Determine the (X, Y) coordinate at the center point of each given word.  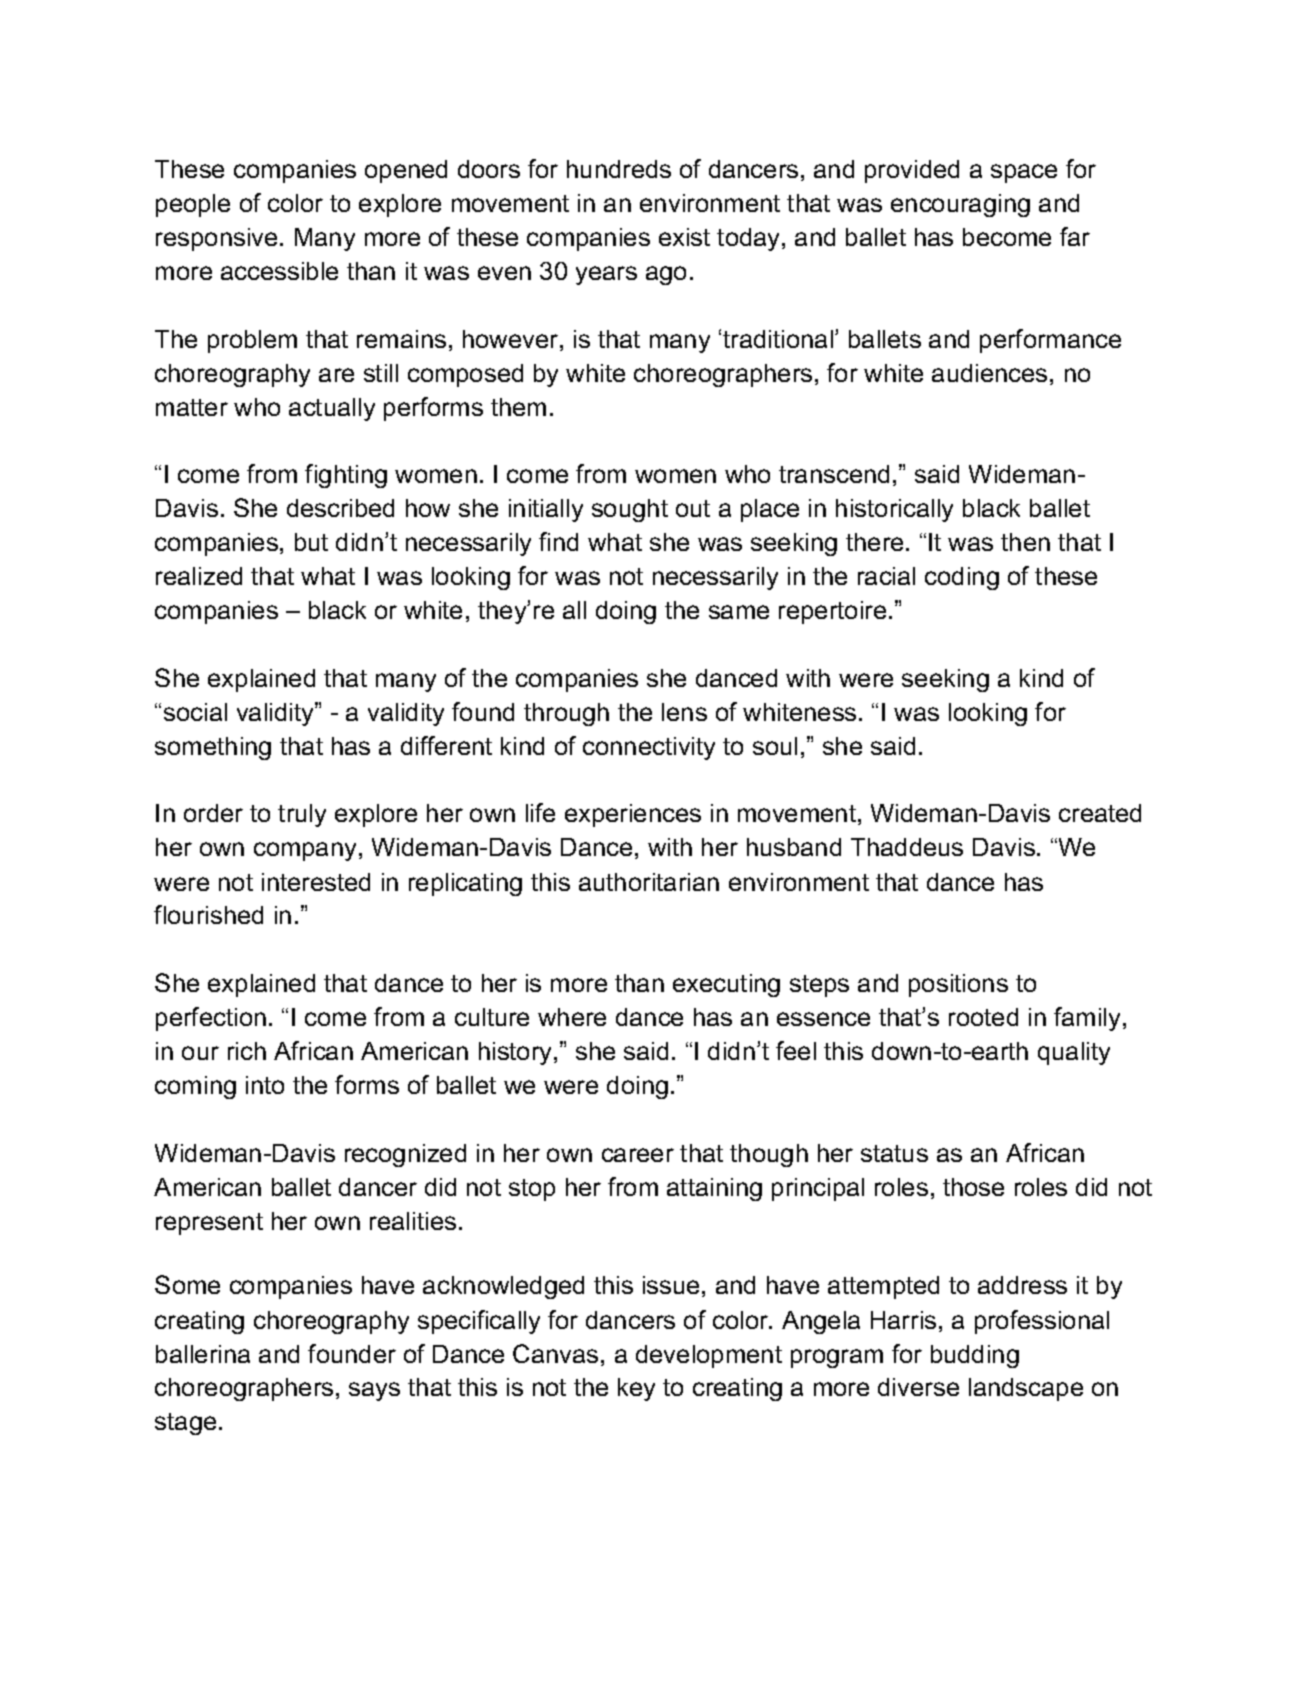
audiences (989, 373)
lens (684, 712)
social (195, 712)
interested (316, 882)
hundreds (619, 169)
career (638, 1155)
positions (958, 985)
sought (630, 510)
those (973, 1187)
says (374, 1391)
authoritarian (649, 882)
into (265, 1085)
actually (332, 409)
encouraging (960, 205)
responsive (216, 239)
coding (962, 578)
